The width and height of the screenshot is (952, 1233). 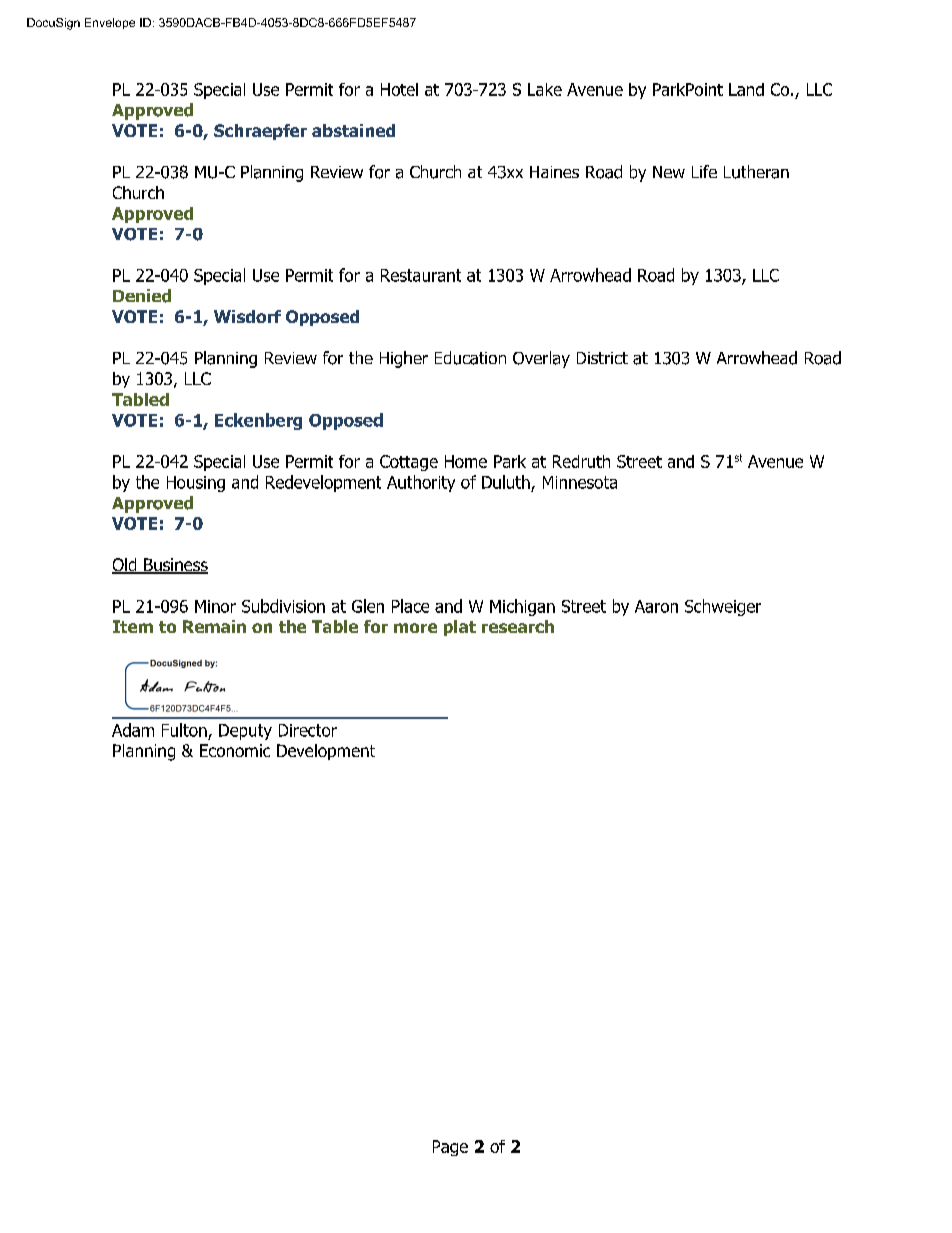 What do you see at coordinates (450, 1148) in the screenshot?
I see `Page` at bounding box center [450, 1148].
